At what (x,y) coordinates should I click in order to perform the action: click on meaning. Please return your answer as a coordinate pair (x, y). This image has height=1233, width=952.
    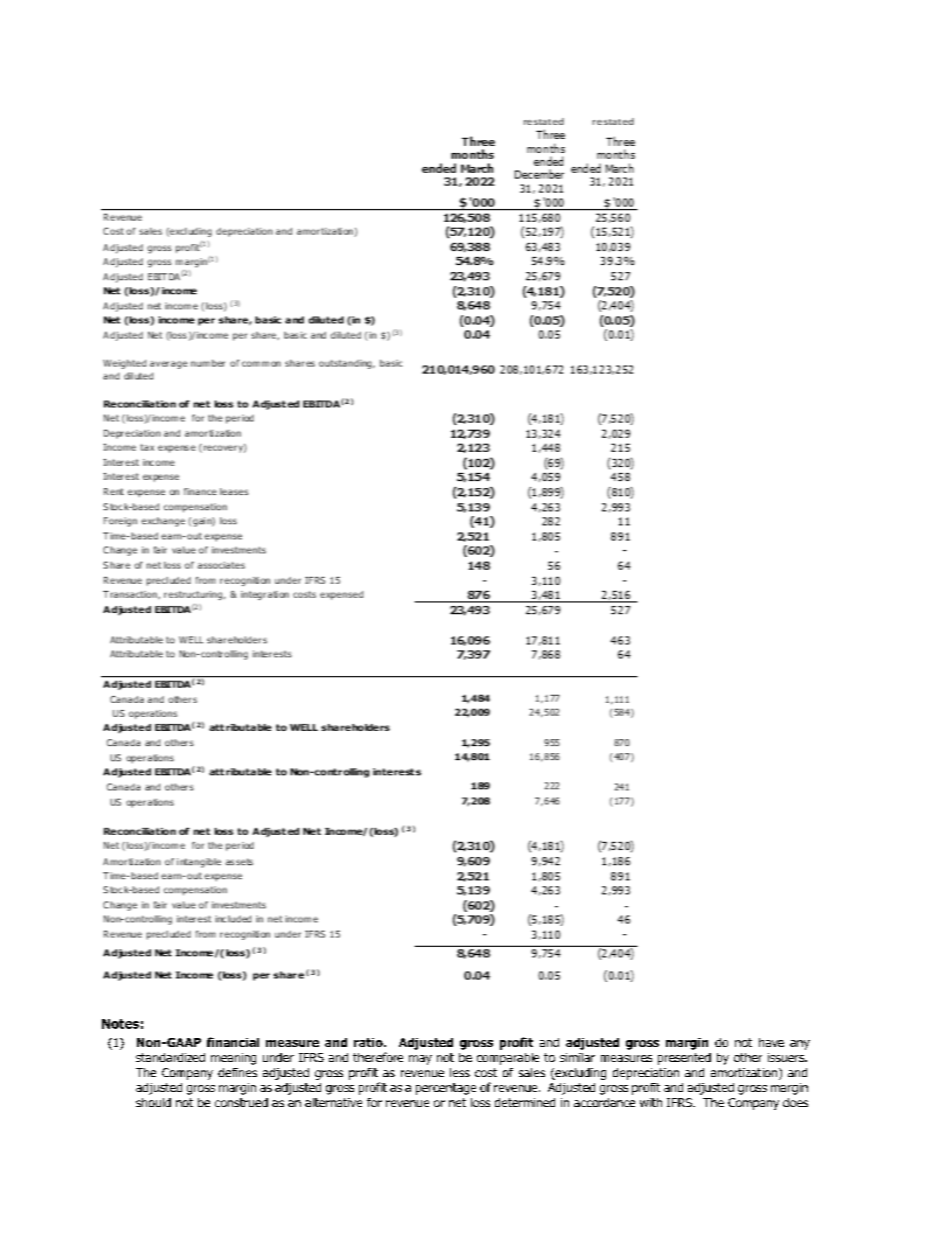
    Looking at the image, I should click on (233, 1059).
